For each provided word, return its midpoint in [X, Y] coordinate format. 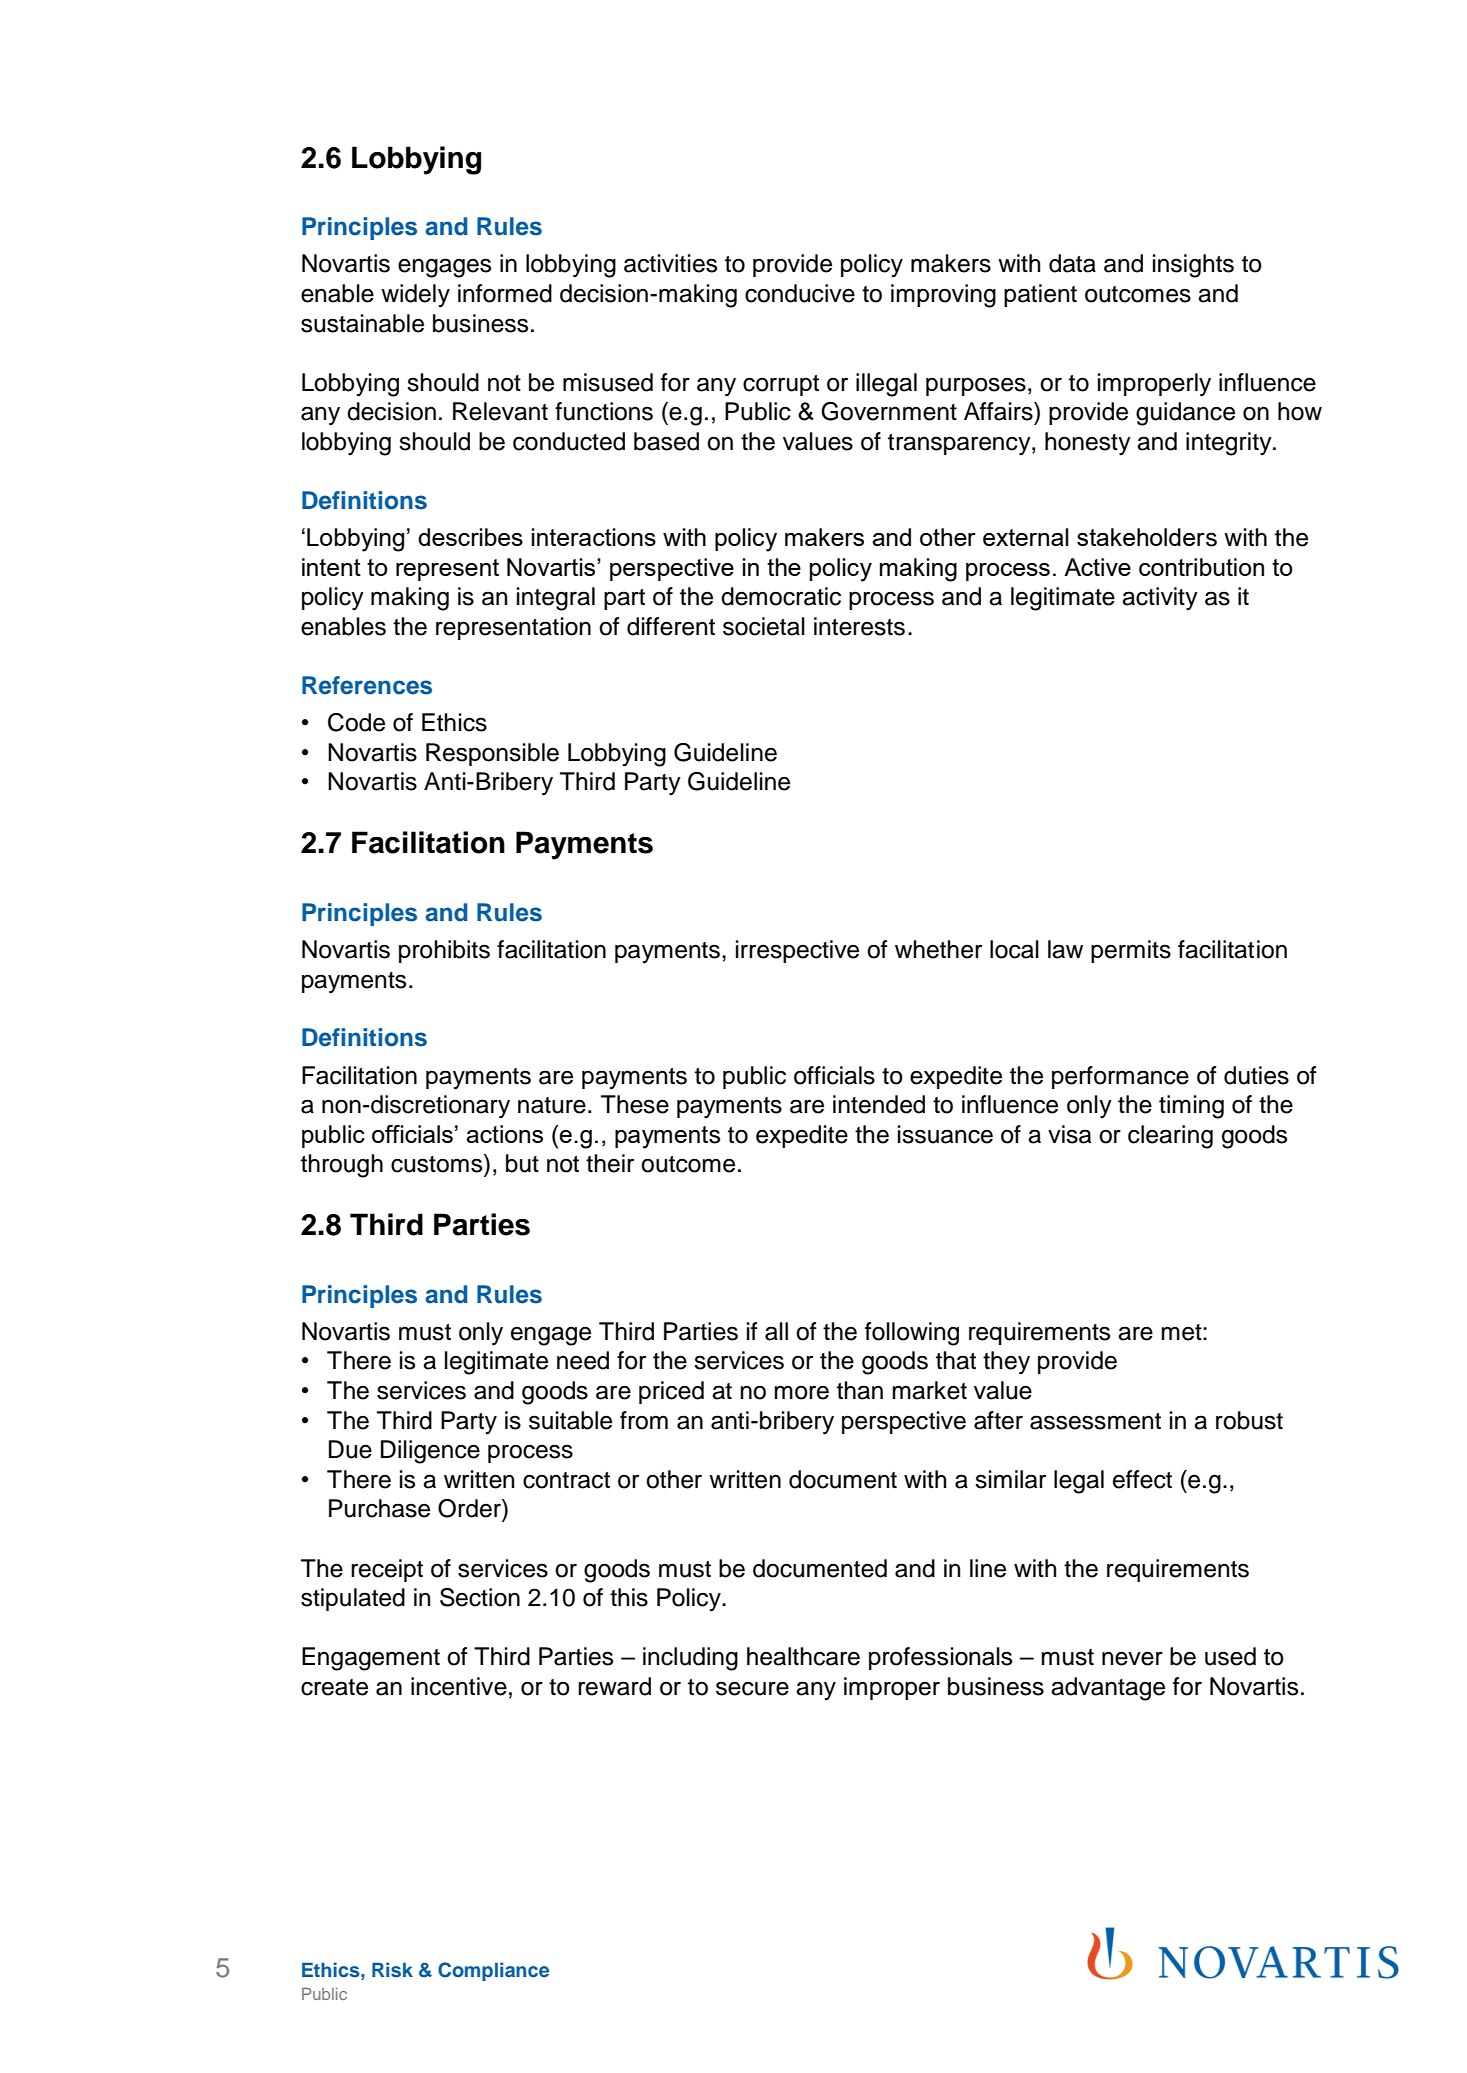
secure [752, 1688]
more [801, 1392]
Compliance [493, 1971]
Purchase [379, 1508]
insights [1193, 266]
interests [859, 626]
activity [1160, 599]
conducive [800, 293]
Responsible [492, 754]
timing [1191, 1107]
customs [438, 1163]
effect [1142, 1479]
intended [879, 1104]
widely [415, 296]
